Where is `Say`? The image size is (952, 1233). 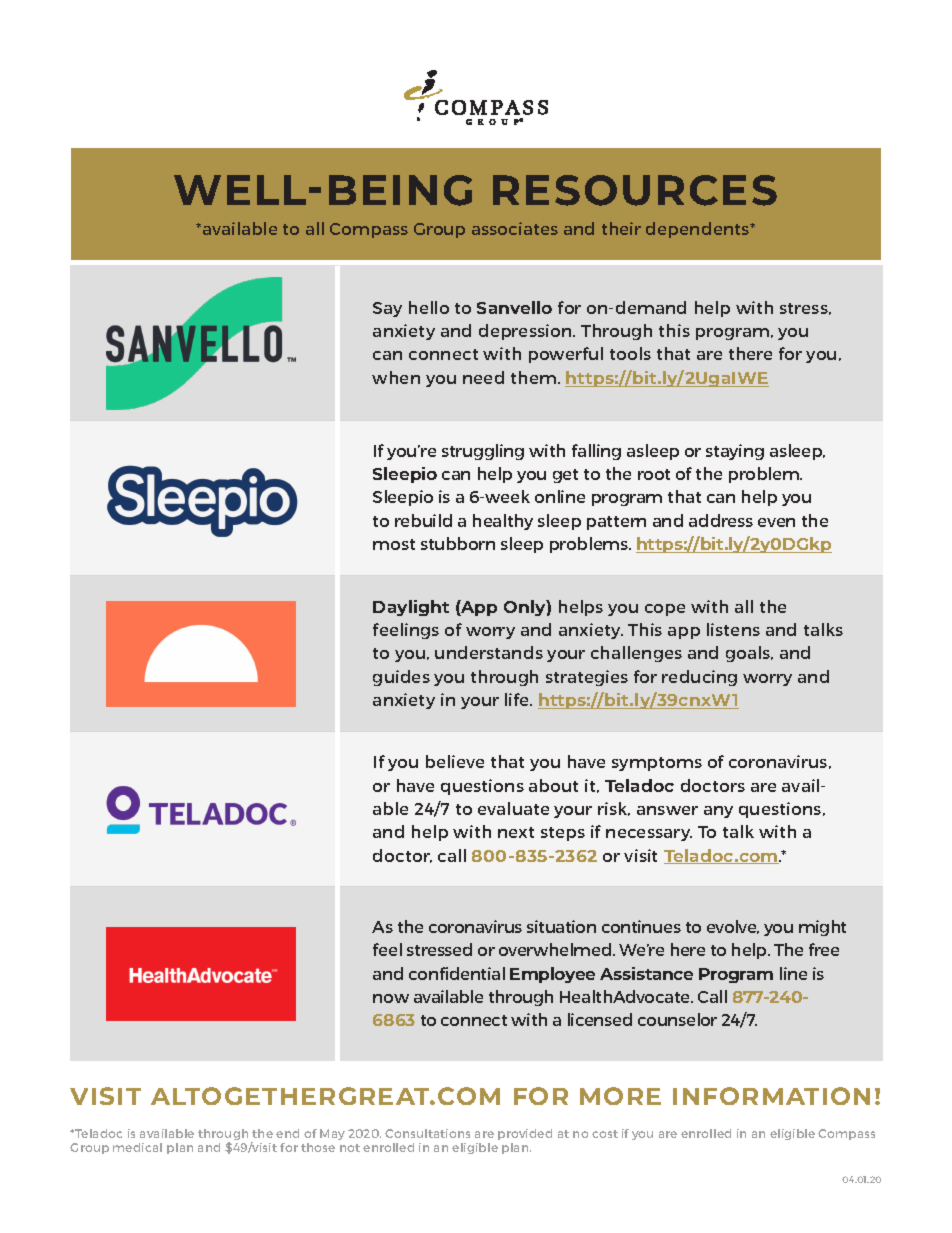
Say is located at coordinates (387, 309).
